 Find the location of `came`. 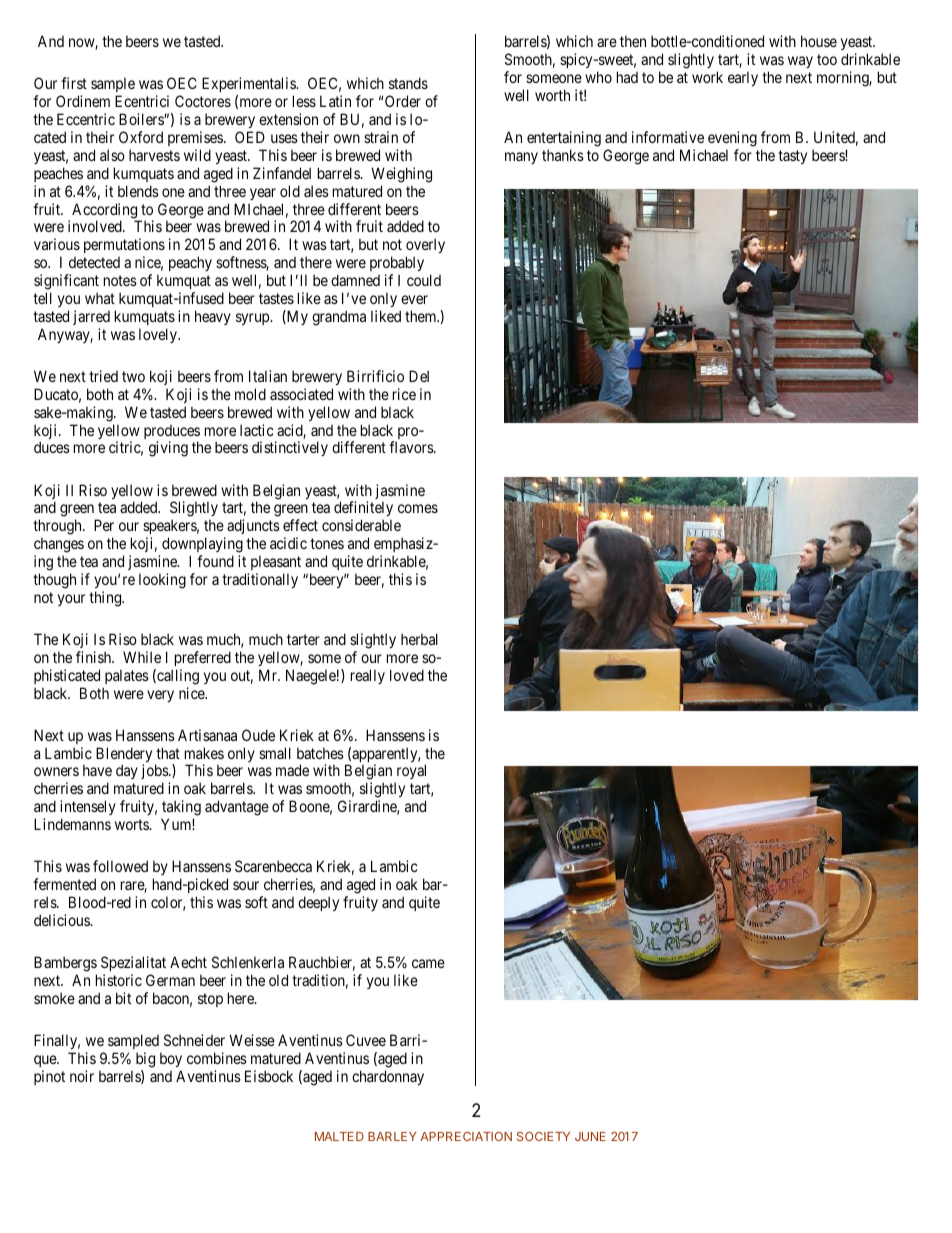

came is located at coordinates (428, 963).
